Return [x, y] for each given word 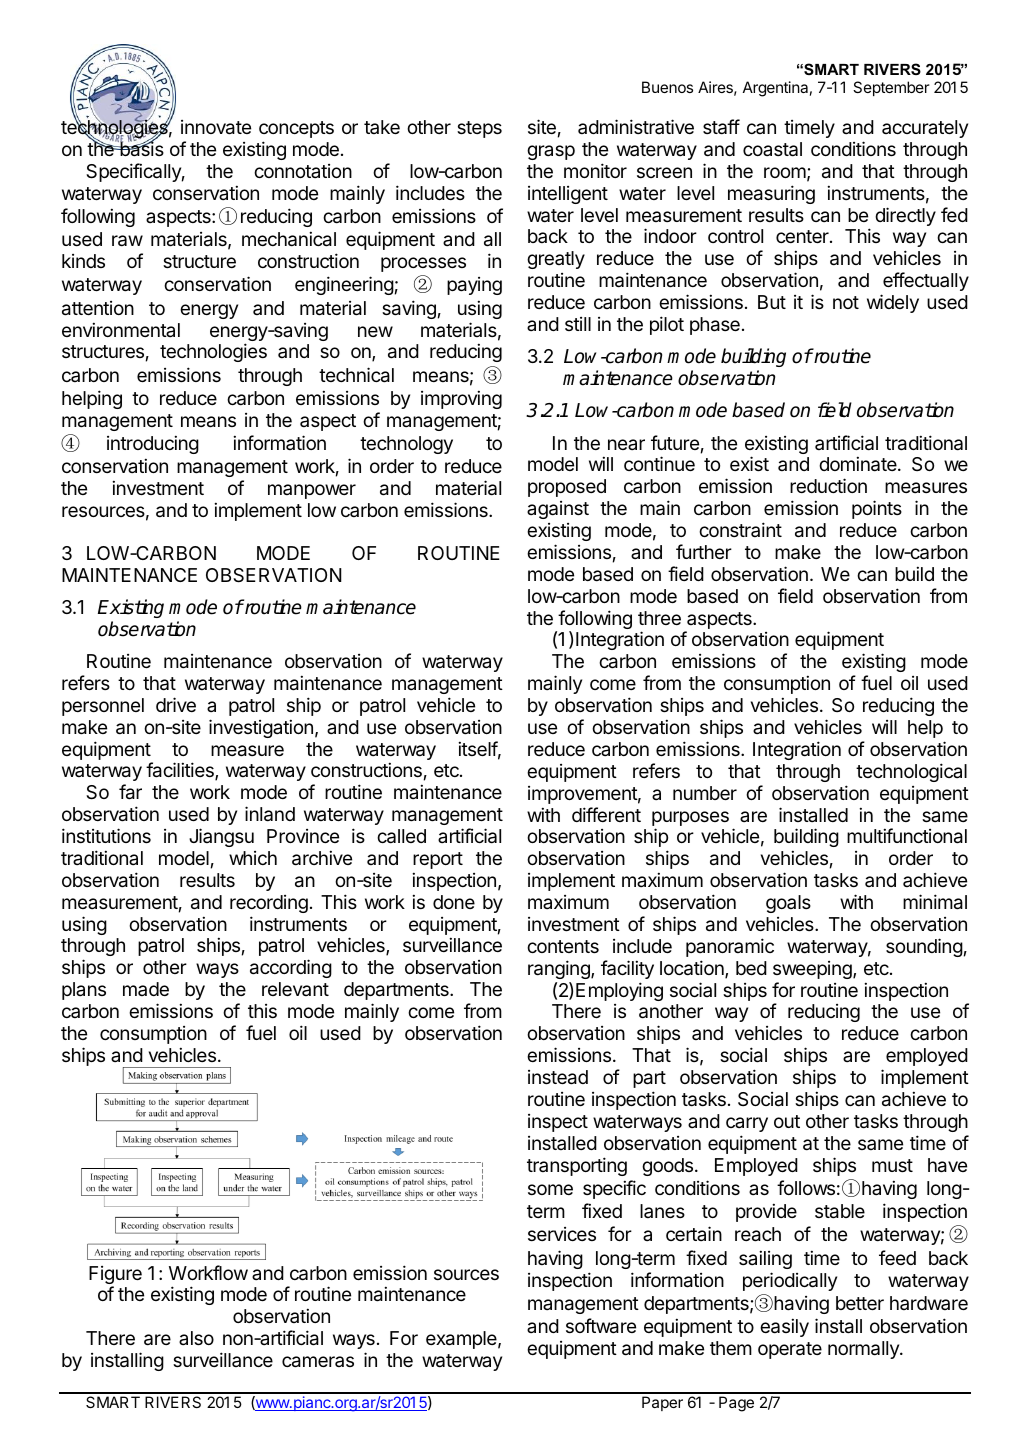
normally [864, 1350]
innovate [216, 127]
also [196, 1338]
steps [479, 129]
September [891, 88]
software [601, 1326]
